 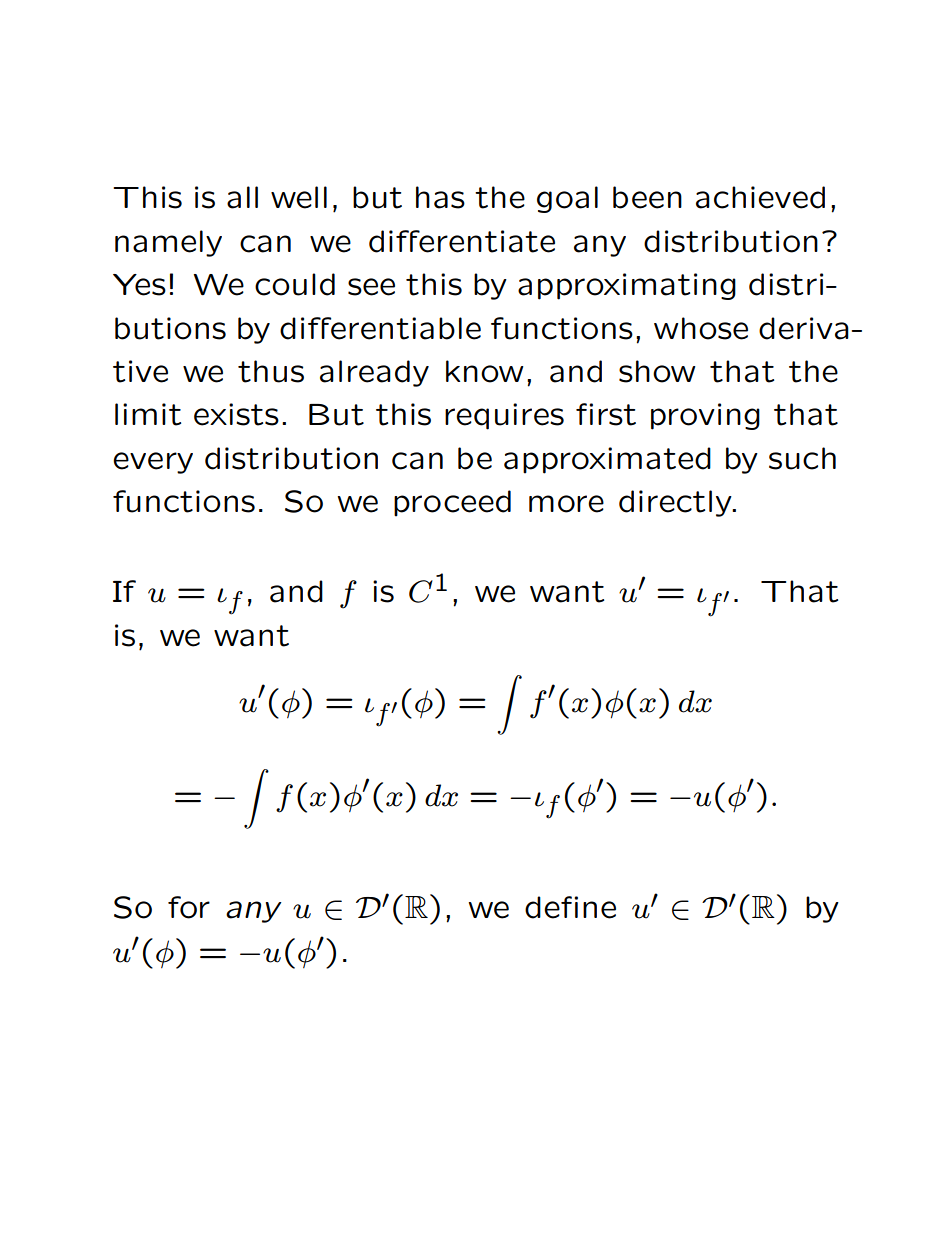 What do you see at coordinates (189, 907) in the page?
I see `for` at bounding box center [189, 907].
